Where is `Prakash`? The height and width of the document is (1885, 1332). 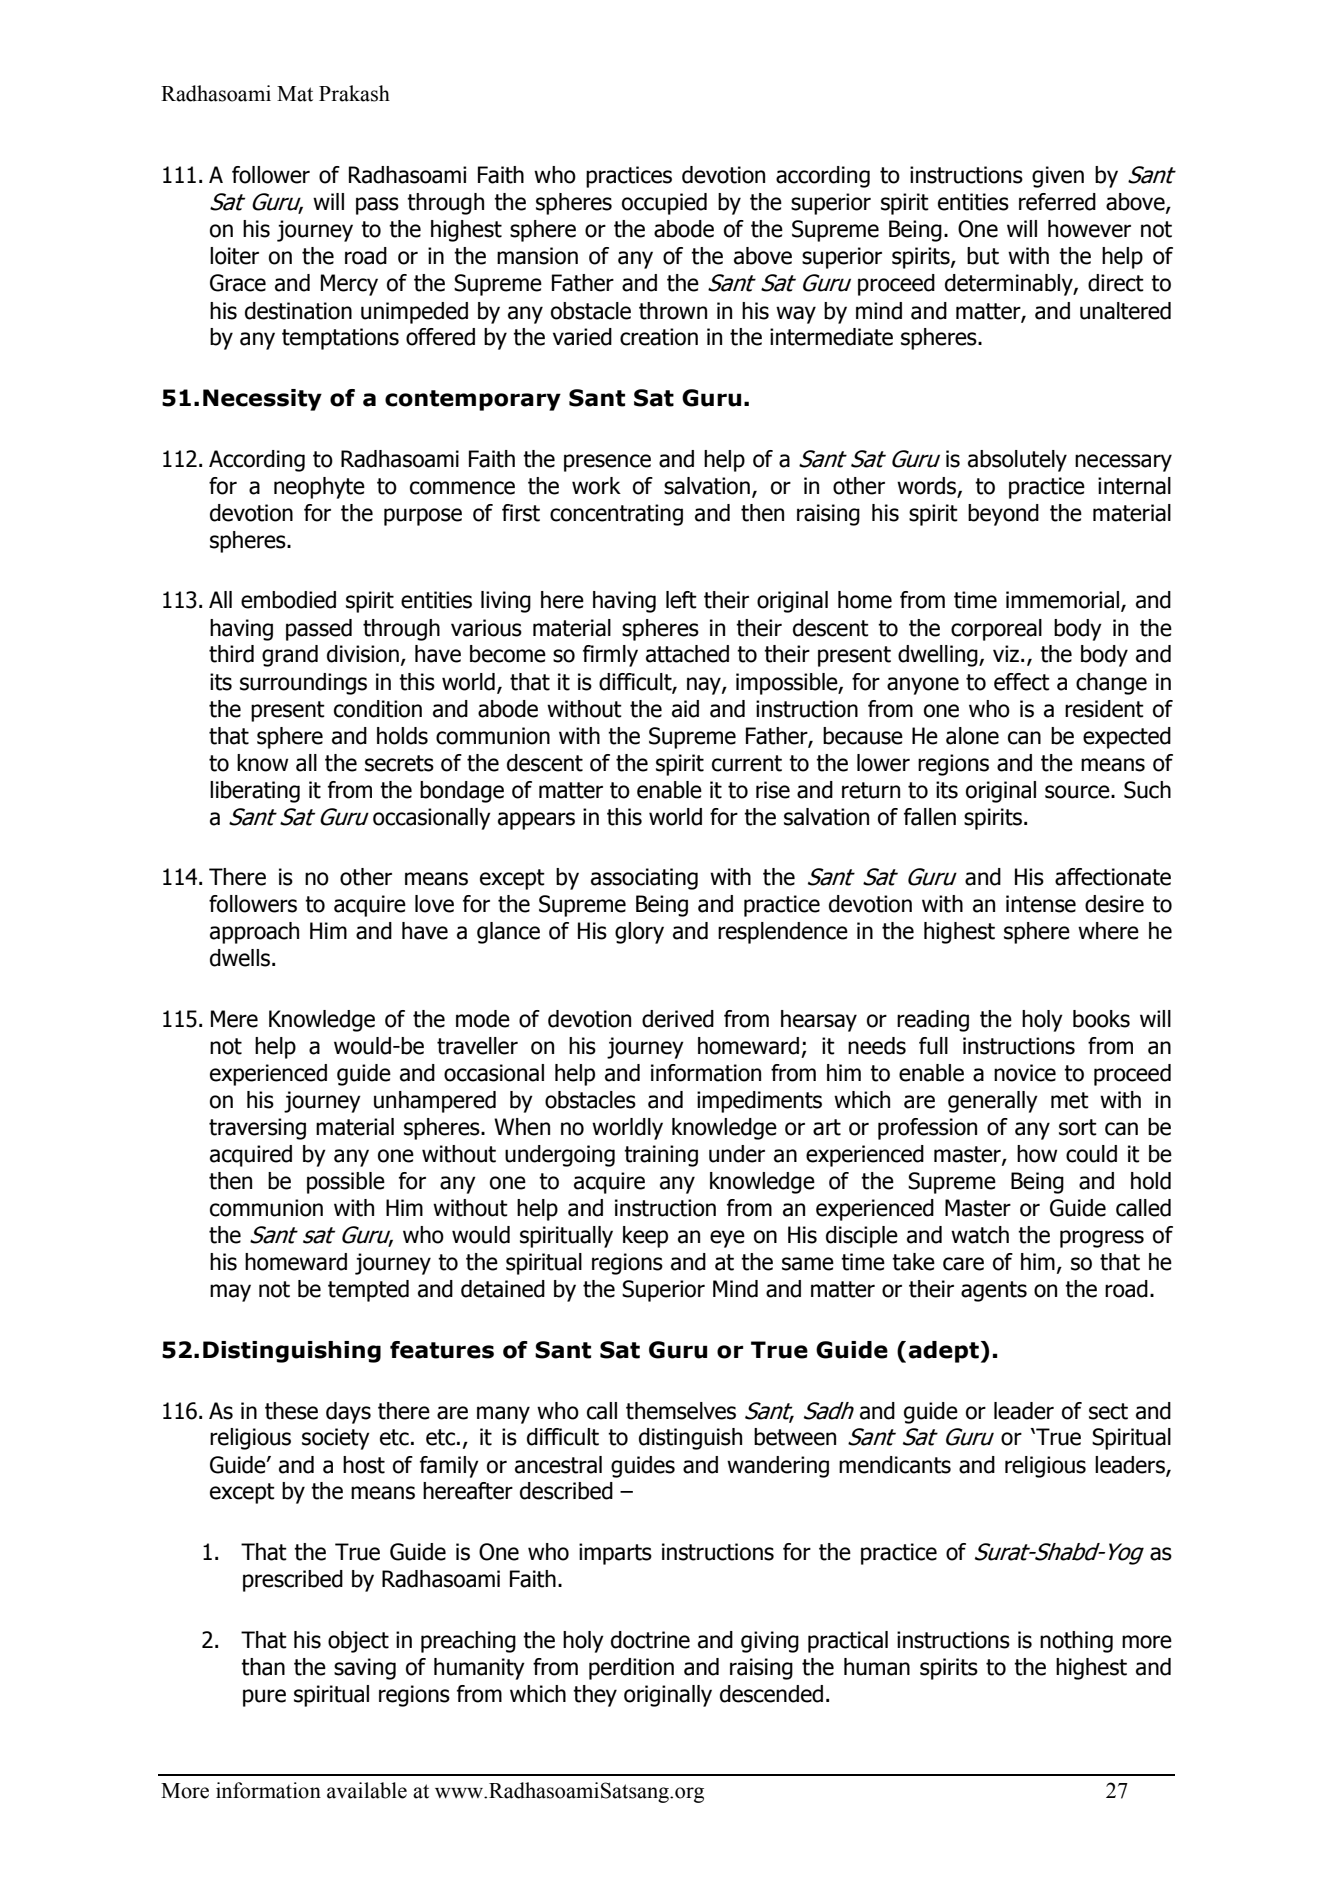
Prakash is located at coordinates (354, 93).
